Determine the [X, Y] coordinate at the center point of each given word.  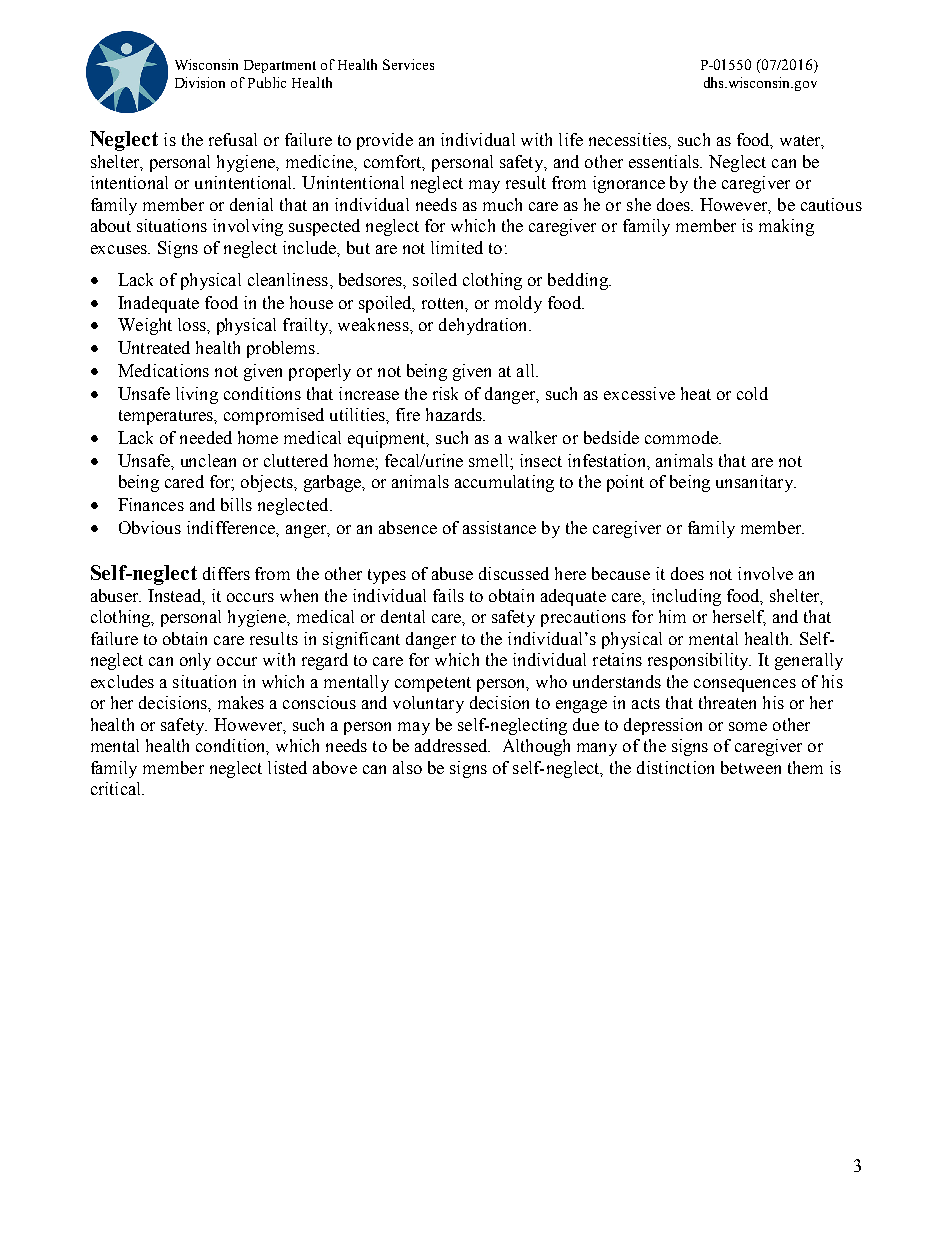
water [801, 141]
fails [448, 595]
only [195, 661]
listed [287, 767]
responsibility [699, 661]
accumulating [504, 483]
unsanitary [756, 483]
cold [752, 393]
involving [248, 227]
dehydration [484, 326]
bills [236, 504]
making [786, 227]
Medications [163, 370]
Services [408, 64]
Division [200, 82]
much [502, 204]
